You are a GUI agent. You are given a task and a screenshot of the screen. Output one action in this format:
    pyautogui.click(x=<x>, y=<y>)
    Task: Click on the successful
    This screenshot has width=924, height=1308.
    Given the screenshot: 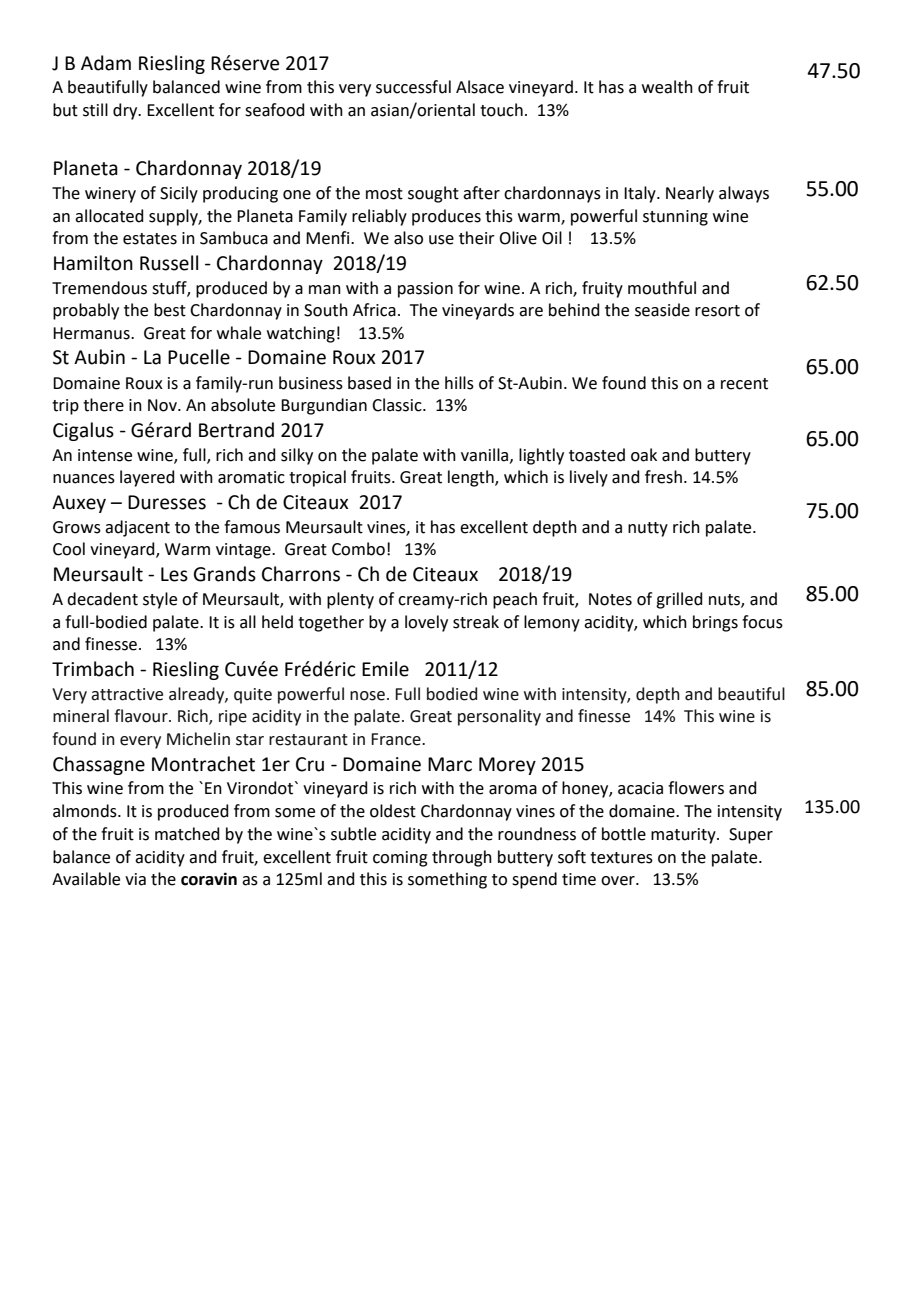 What is the action you would take?
    pyautogui.click(x=413, y=87)
